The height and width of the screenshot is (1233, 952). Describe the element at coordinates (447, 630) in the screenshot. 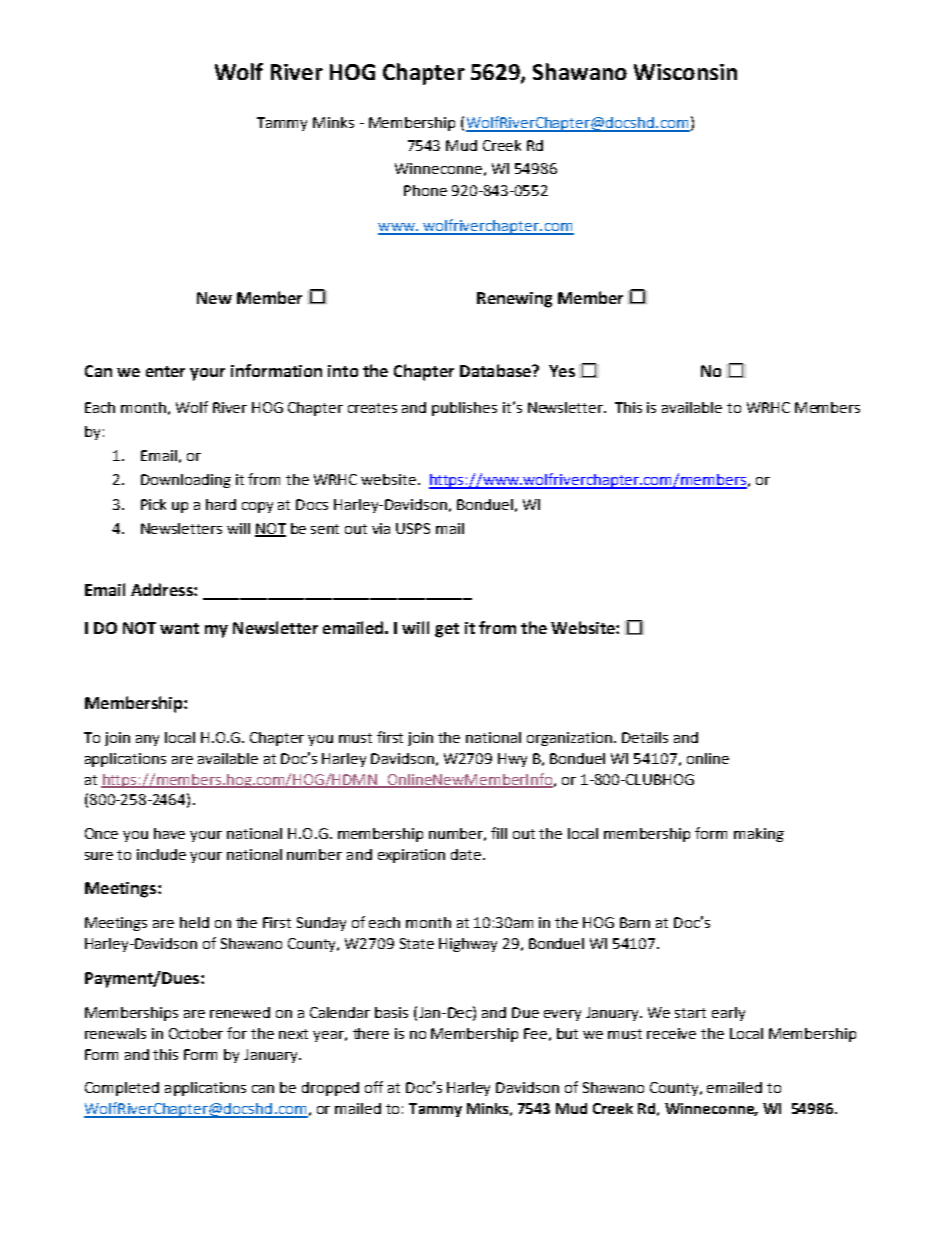

I see `get` at that location.
